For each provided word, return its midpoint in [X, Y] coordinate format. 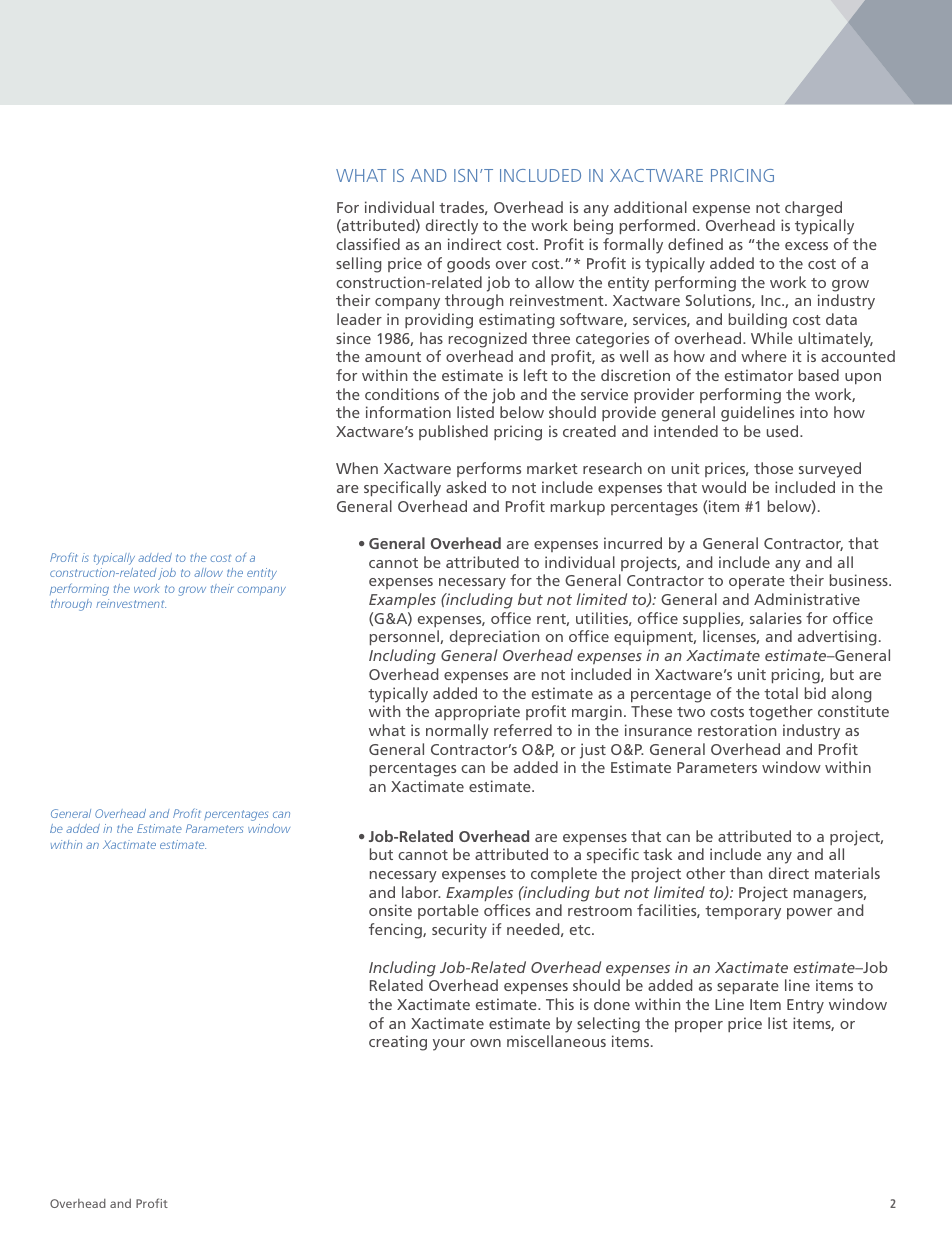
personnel [405, 637]
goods [468, 265]
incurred [633, 543]
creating [398, 1043]
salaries [776, 618]
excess [806, 246]
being [593, 227]
